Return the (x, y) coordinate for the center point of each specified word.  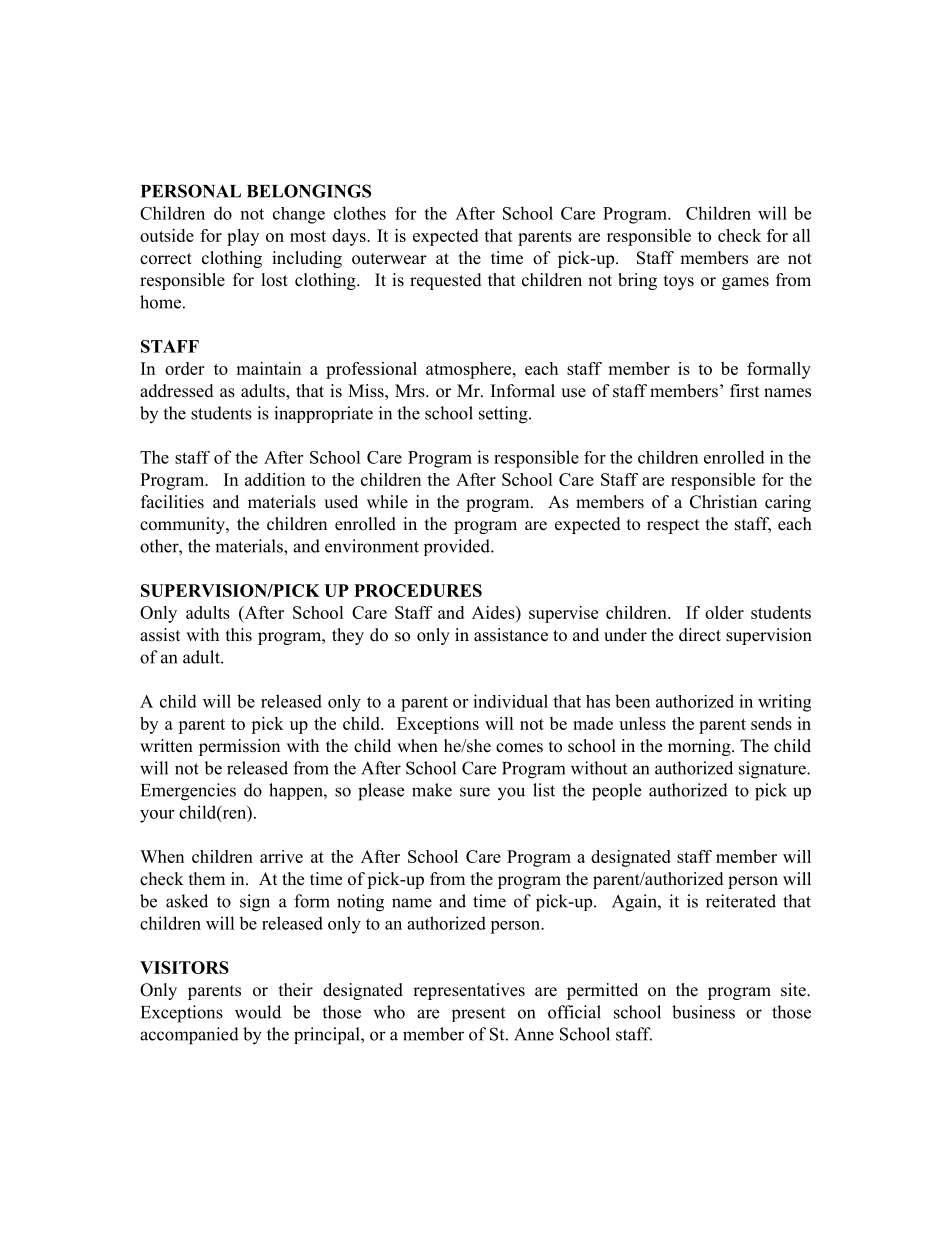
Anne (534, 1034)
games (745, 283)
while (387, 502)
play (243, 237)
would (258, 1012)
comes (519, 748)
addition (275, 479)
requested (446, 281)
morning (700, 747)
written (166, 746)
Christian (723, 502)
